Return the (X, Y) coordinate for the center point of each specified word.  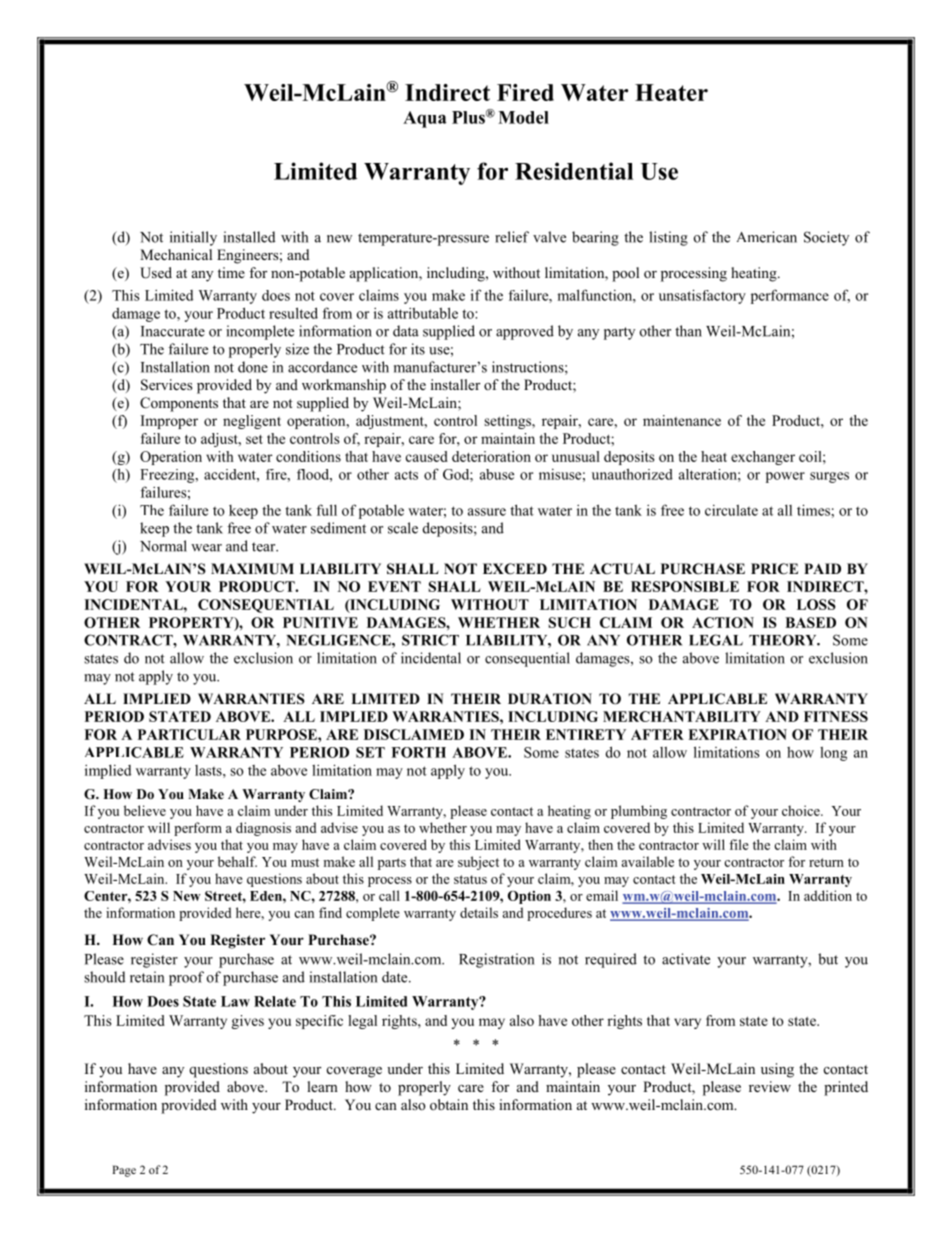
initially (193, 238)
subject (478, 863)
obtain (449, 1104)
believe (145, 810)
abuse (497, 474)
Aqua (425, 119)
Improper (169, 422)
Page (124, 1171)
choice (802, 810)
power (785, 477)
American (767, 237)
